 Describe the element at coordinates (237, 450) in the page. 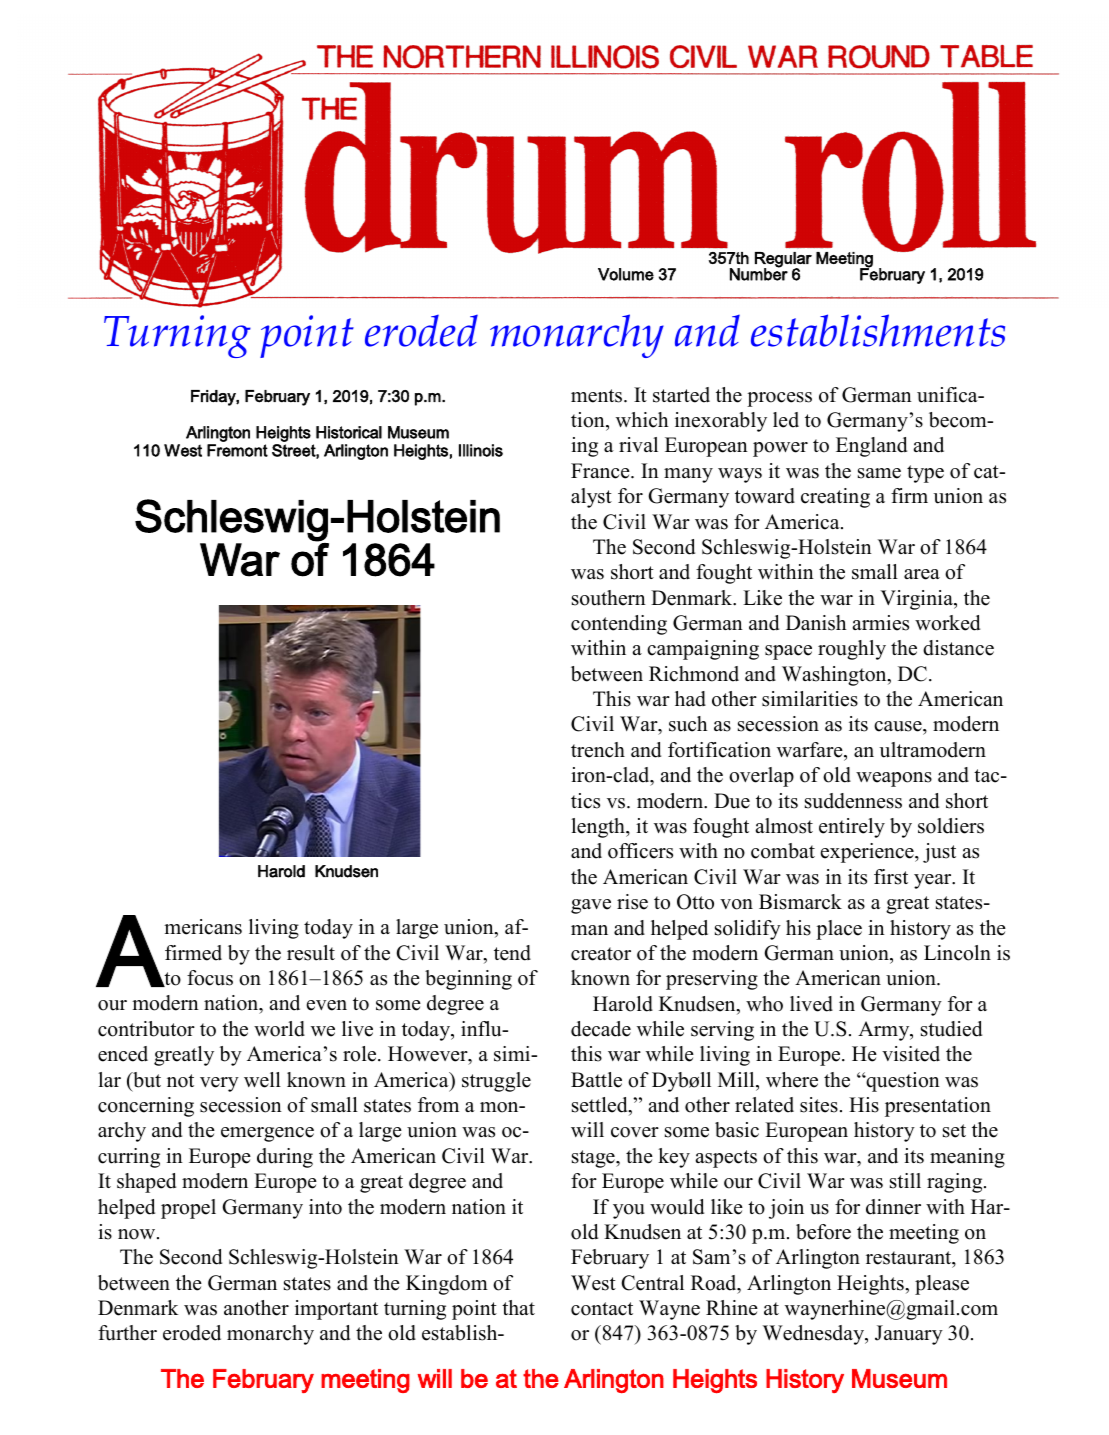

I see `Fremont` at that location.
